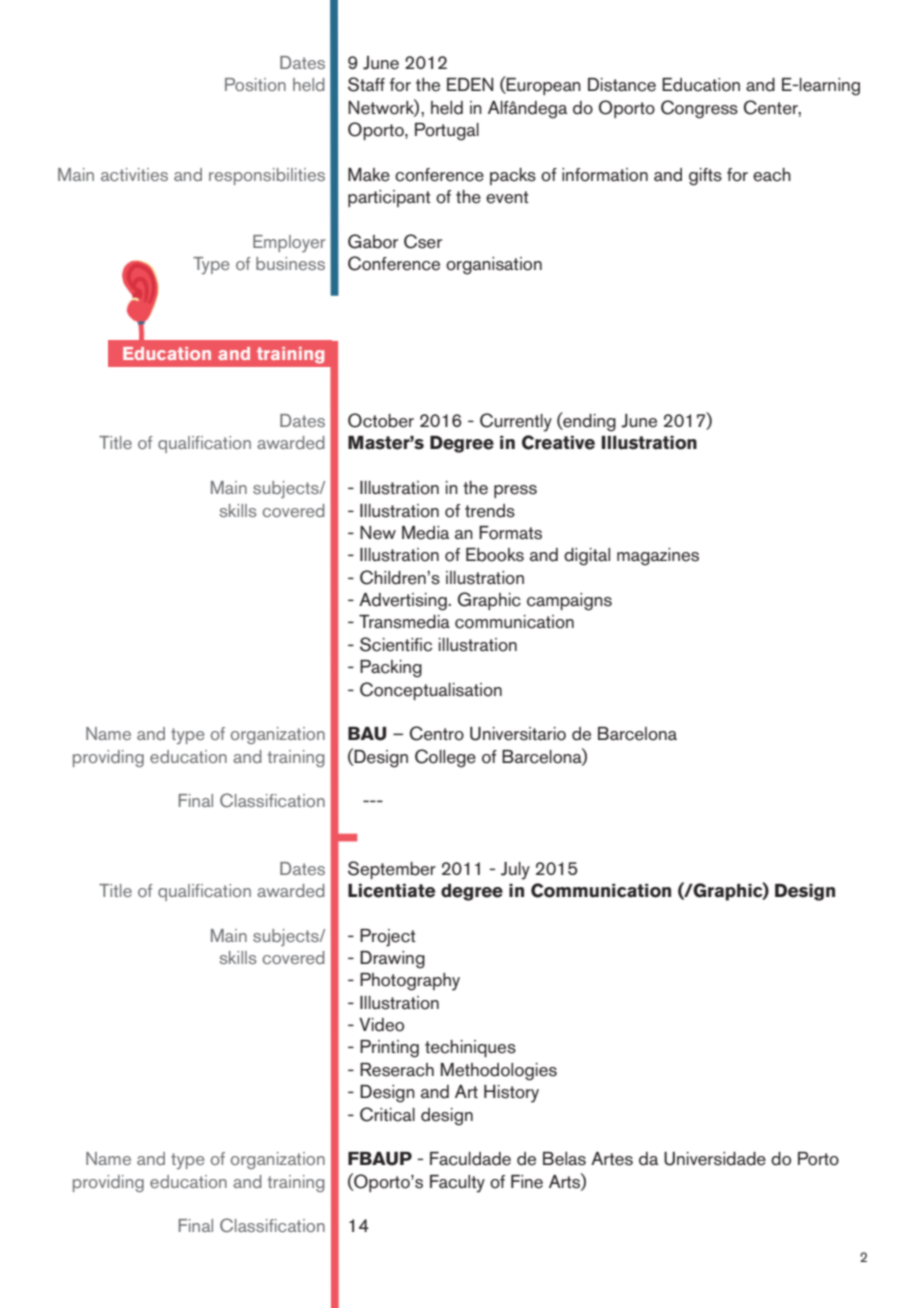 This image has height=1308, width=924. What do you see at coordinates (387, 1114) in the image?
I see `Critical` at bounding box center [387, 1114].
